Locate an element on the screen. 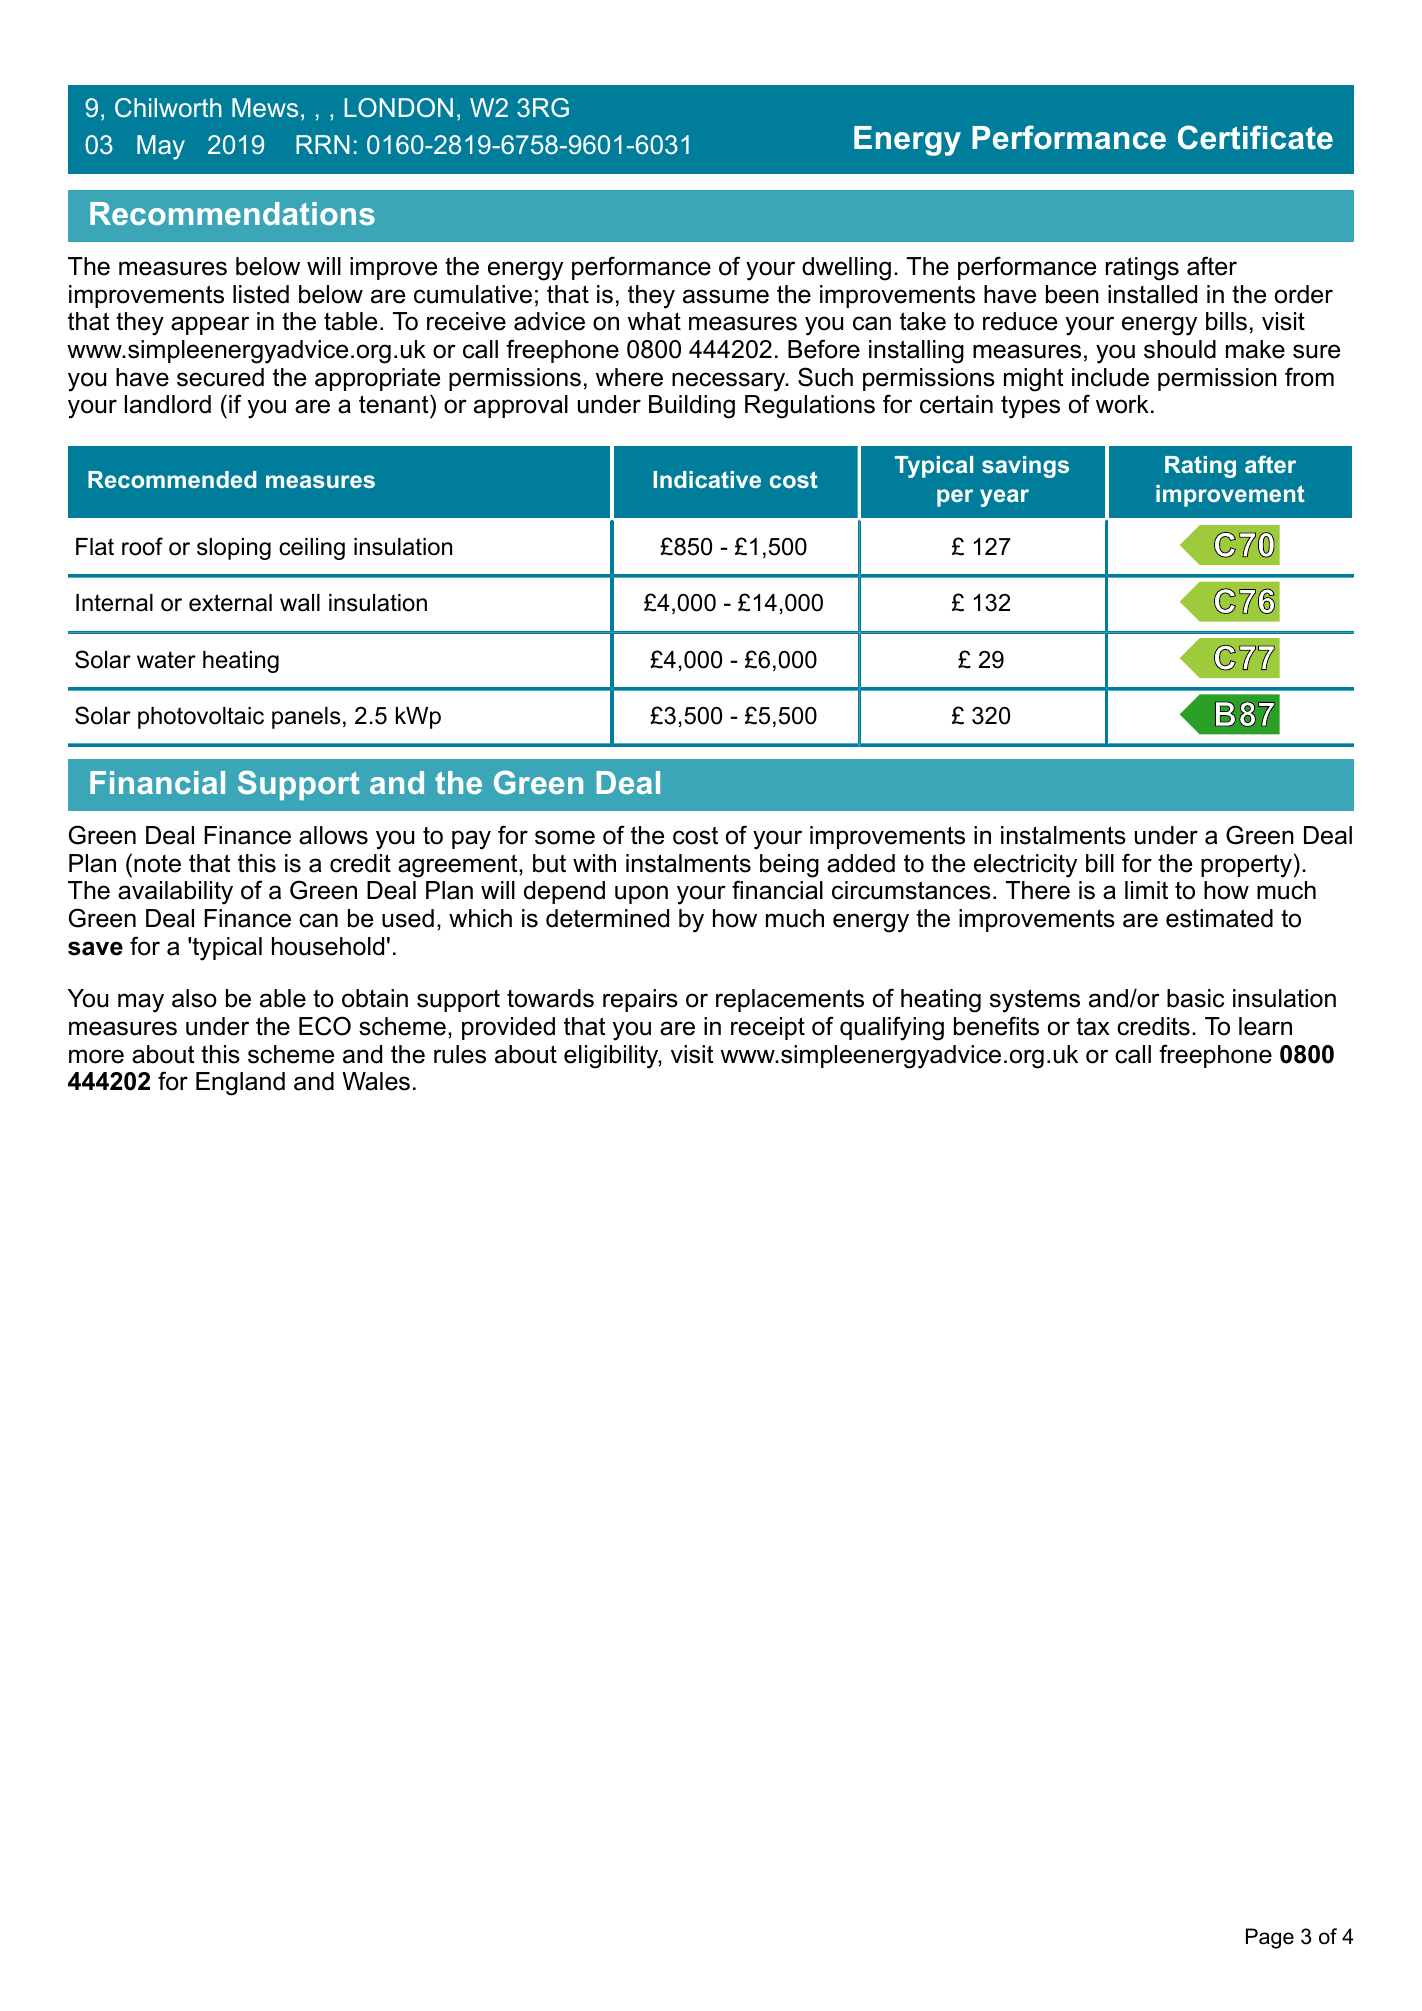  receipt is located at coordinates (768, 1028).
